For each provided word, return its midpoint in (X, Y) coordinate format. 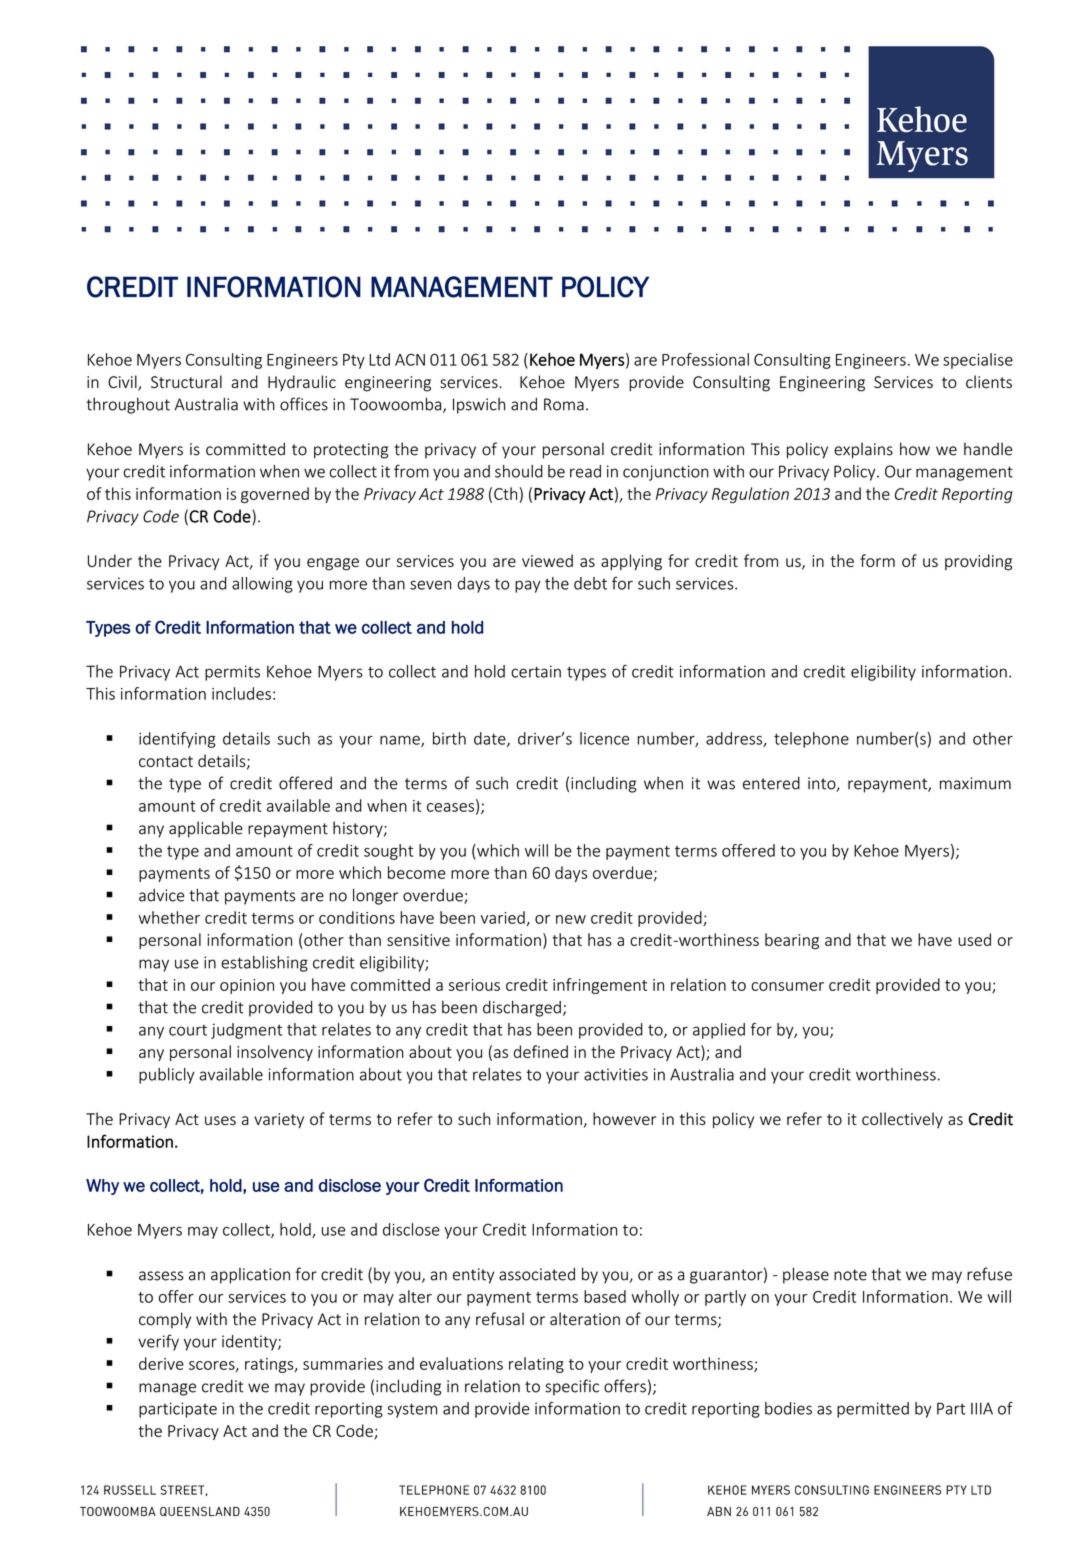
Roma (564, 404)
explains (863, 450)
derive (161, 1363)
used (974, 939)
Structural (186, 381)
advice (161, 895)
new (571, 919)
